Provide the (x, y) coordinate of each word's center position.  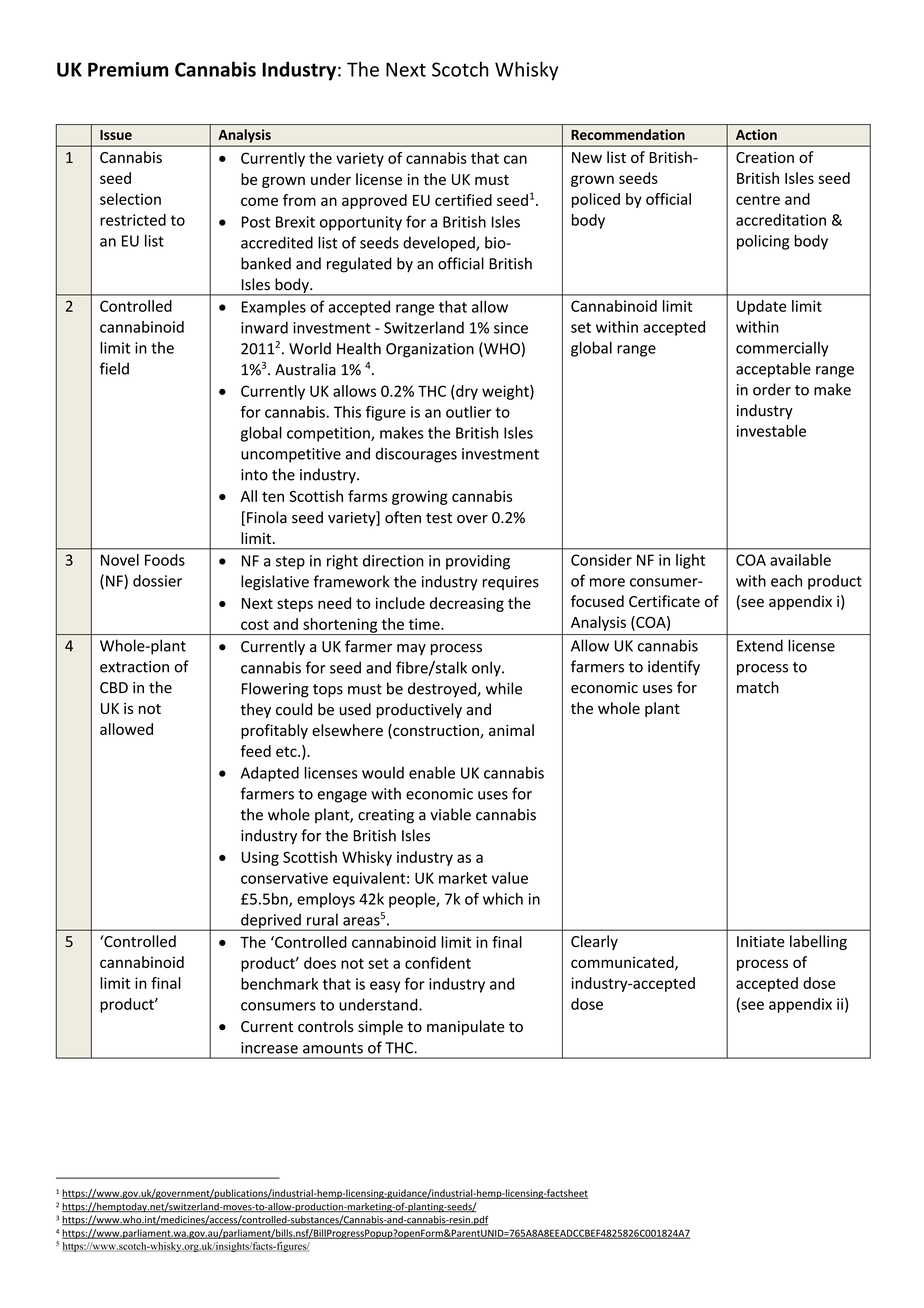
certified (463, 200)
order (772, 389)
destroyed (443, 689)
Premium (128, 69)
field (114, 368)
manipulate (466, 1027)
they (255, 710)
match (758, 687)
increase (269, 1048)
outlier (469, 412)
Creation (765, 157)
